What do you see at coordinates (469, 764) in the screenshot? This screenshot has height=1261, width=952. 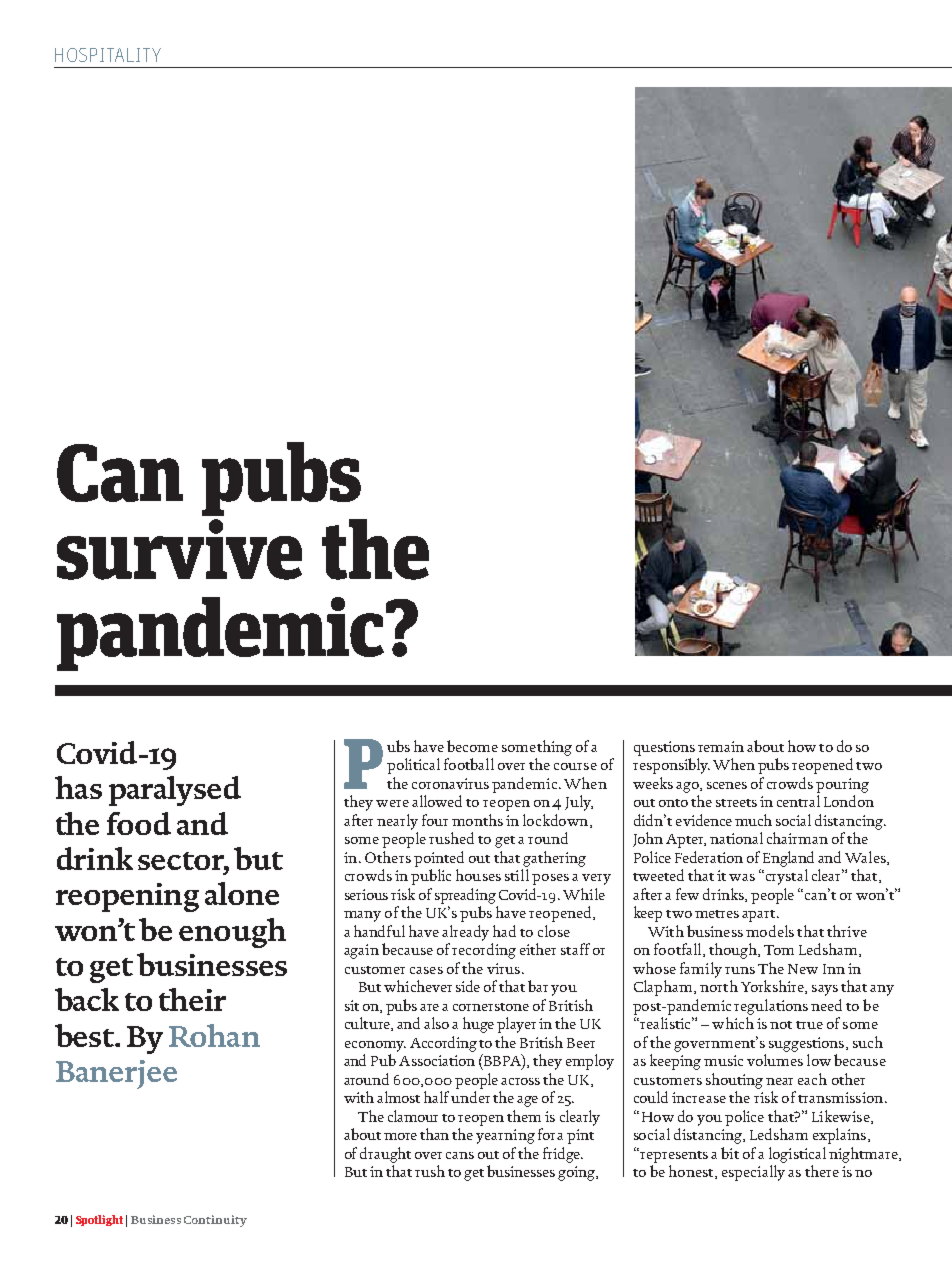 I see `football` at bounding box center [469, 764].
